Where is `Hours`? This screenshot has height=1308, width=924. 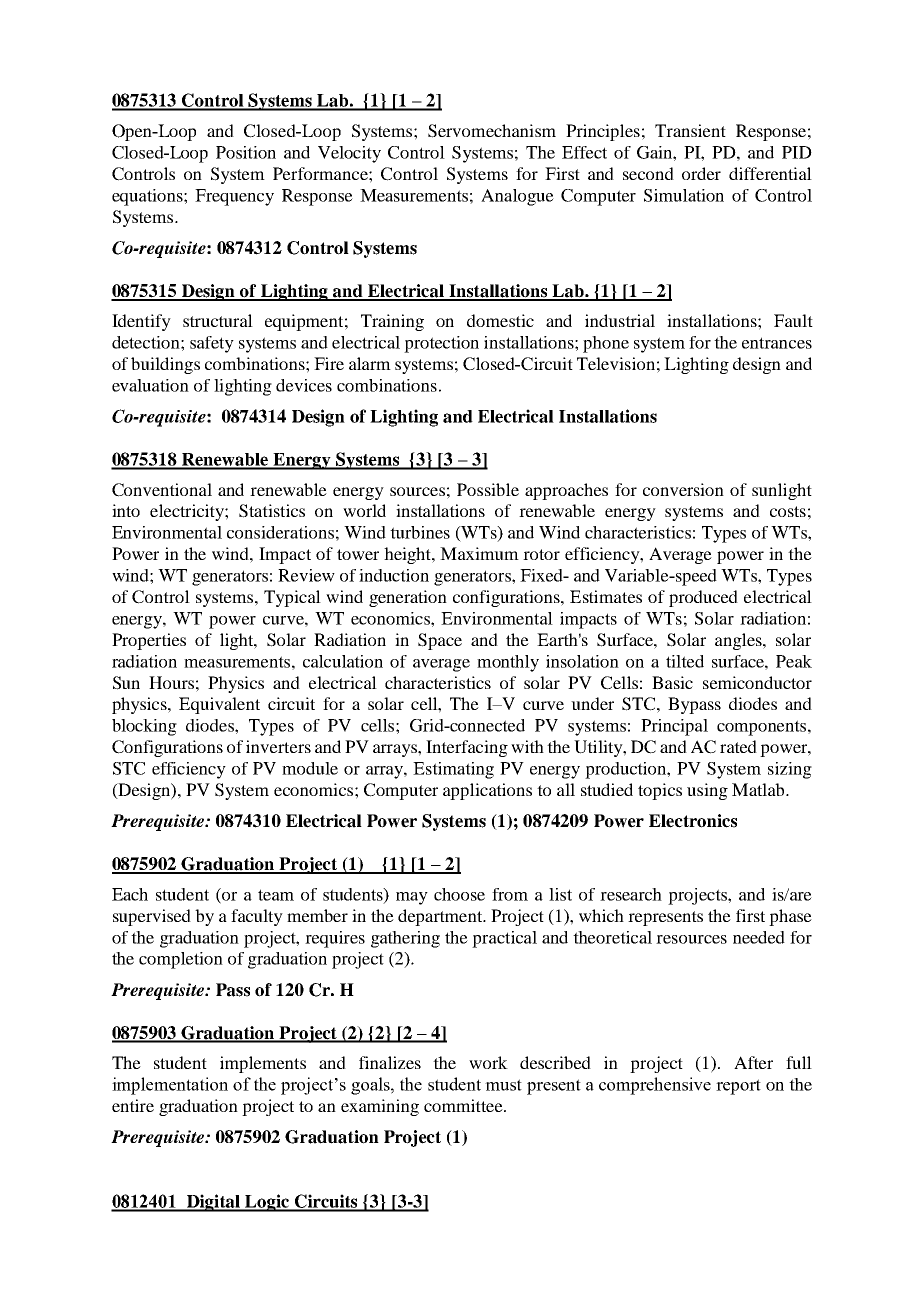
Hours is located at coordinates (171, 682).
